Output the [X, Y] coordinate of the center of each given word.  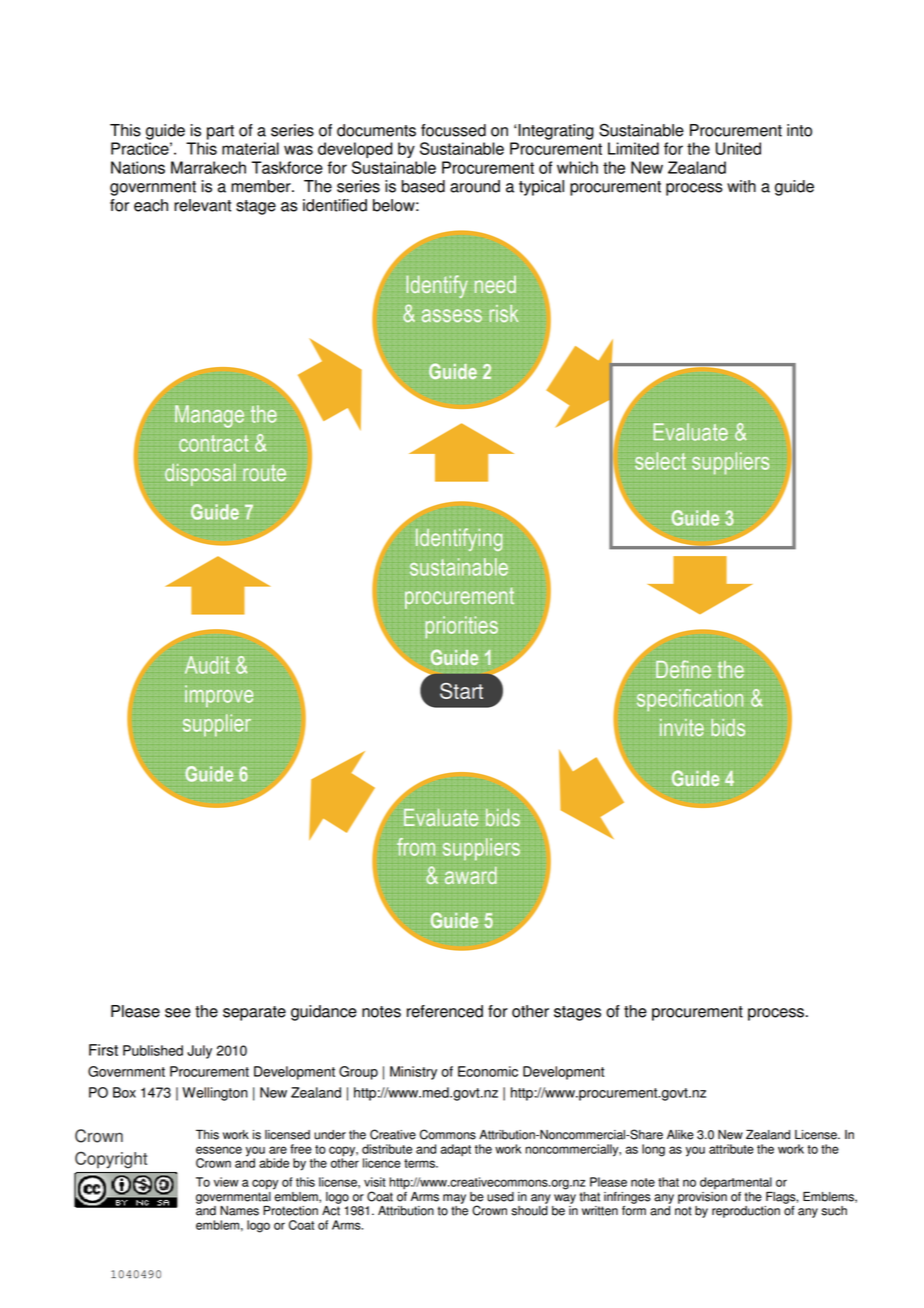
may [454, 1199]
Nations [138, 167]
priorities [461, 627]
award [471, 875]
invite [682, 727]
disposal [200, 475]
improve [219, 696]
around [475, 186]
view [226, 1182]
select [660, 461]
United [738, 148]
